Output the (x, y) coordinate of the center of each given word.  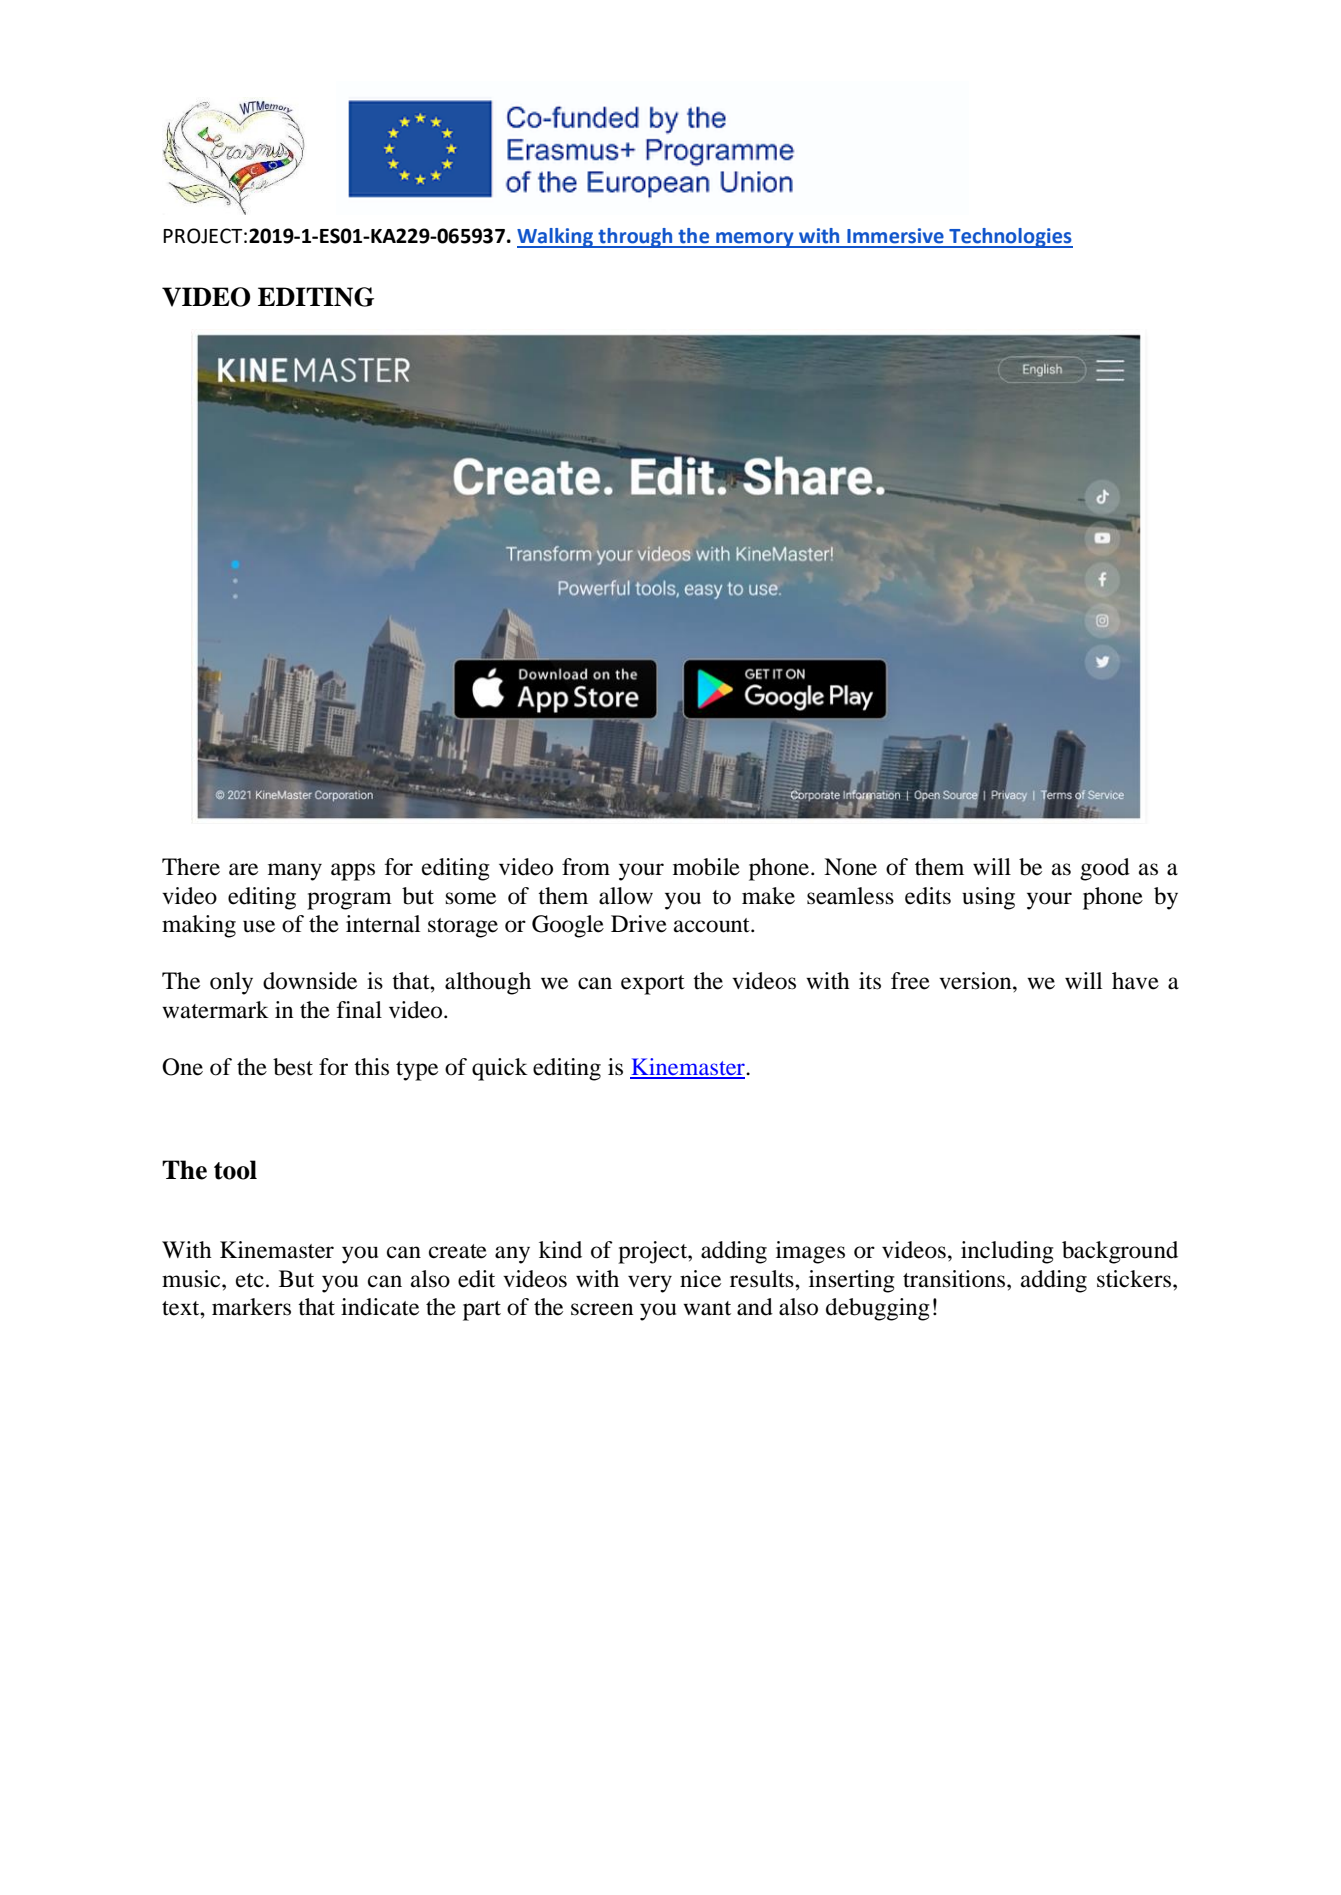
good (1105, 869)
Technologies (1010, 238)
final (359, 1010)
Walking (556, 238)
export (653, 985)
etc (250, 1280)
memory (755, 240)
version (976, 981)
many (295, 872)
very (650, 1284)
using (988, 898)
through (635, 238)
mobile (706, 867)
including (1007, 1252)
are (243, 869)
